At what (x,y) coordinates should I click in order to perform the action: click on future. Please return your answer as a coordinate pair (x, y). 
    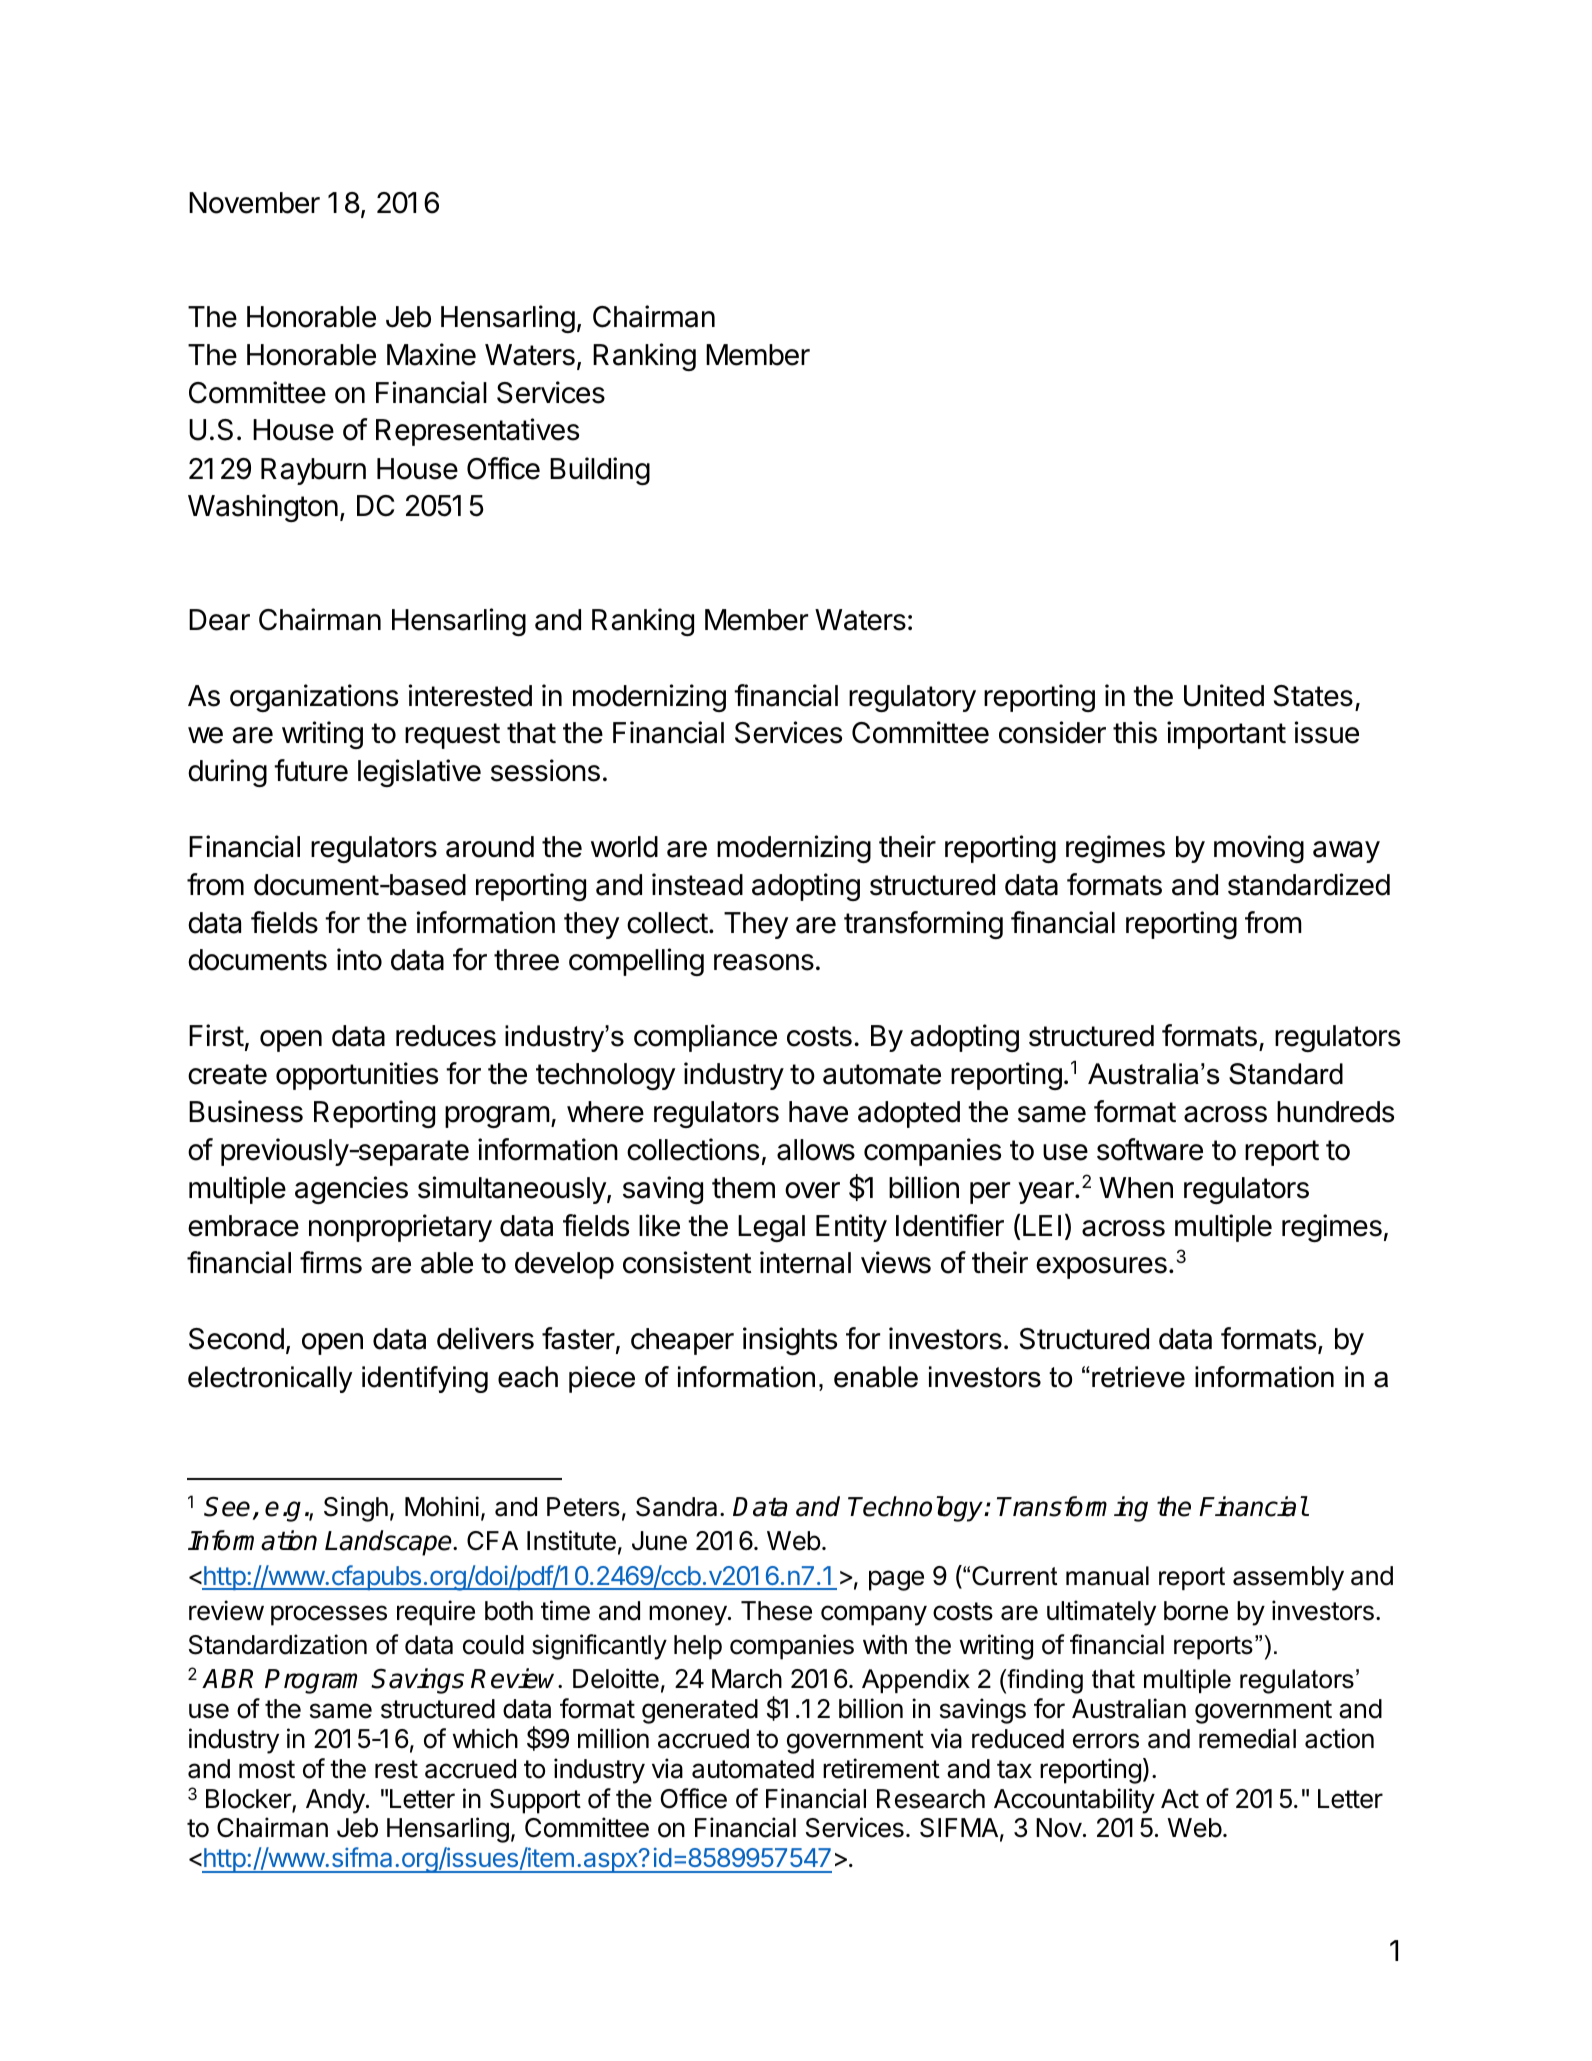
    Looking at the image, I should click on (311, 770).
